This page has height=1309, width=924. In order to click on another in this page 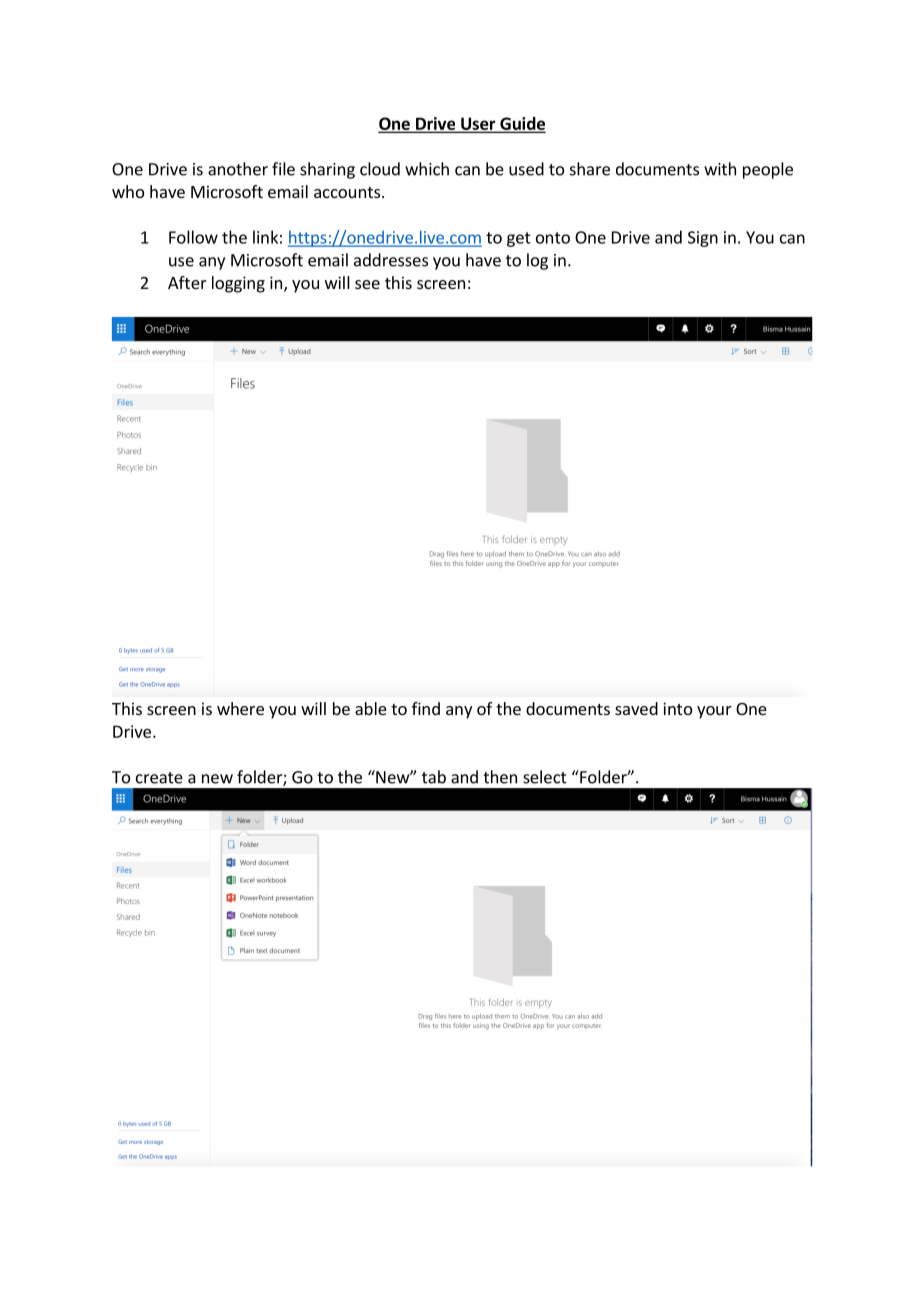, I will do `click(238, 169)`.
